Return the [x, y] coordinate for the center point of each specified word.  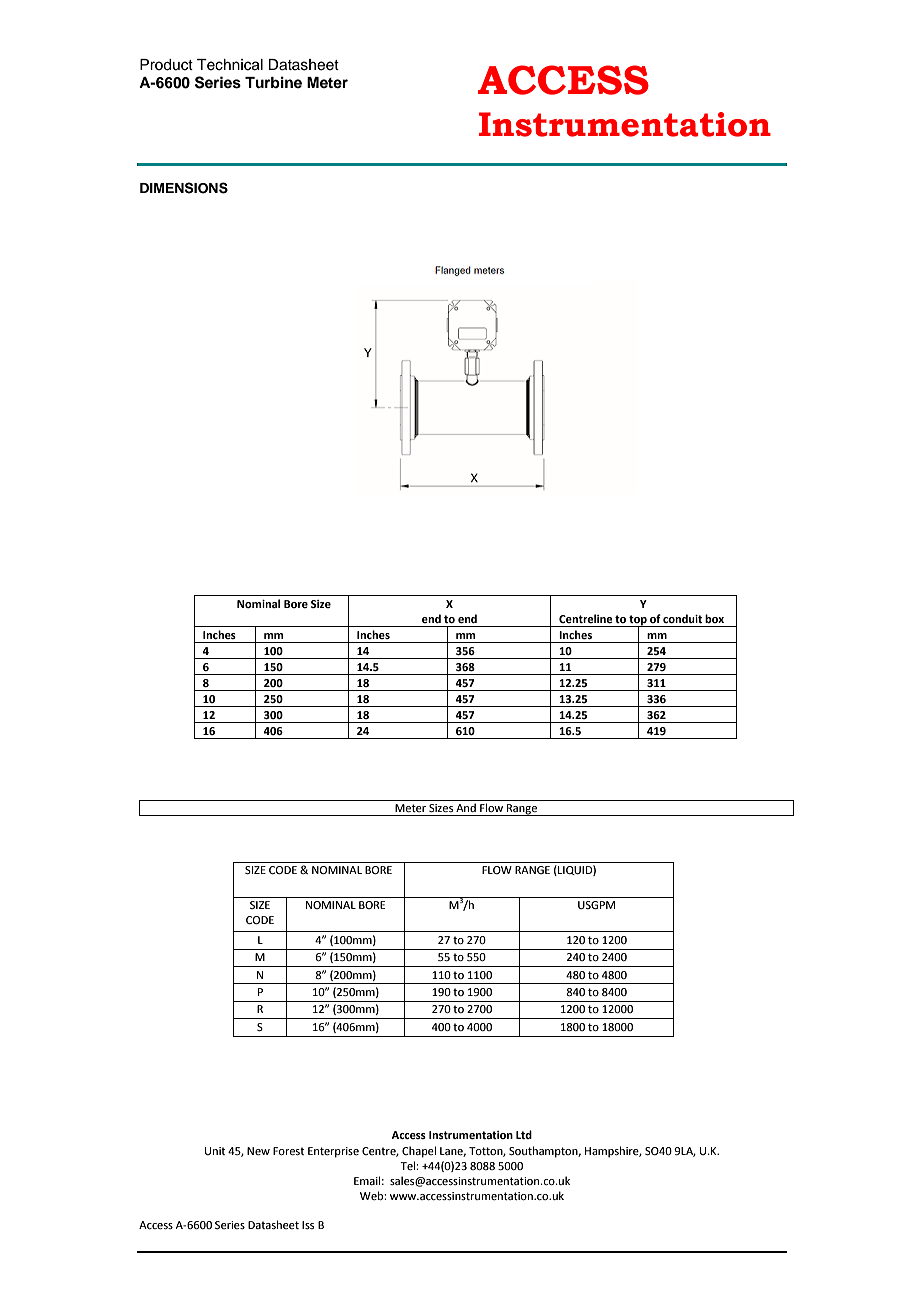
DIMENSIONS [184, 188]
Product [166, 65]
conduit [682, 618]
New [258, 1151]
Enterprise [333, 1152]
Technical [230, 65]
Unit [215, 1151]
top [638, 621]
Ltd [524, 1134]
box [714, 618]
